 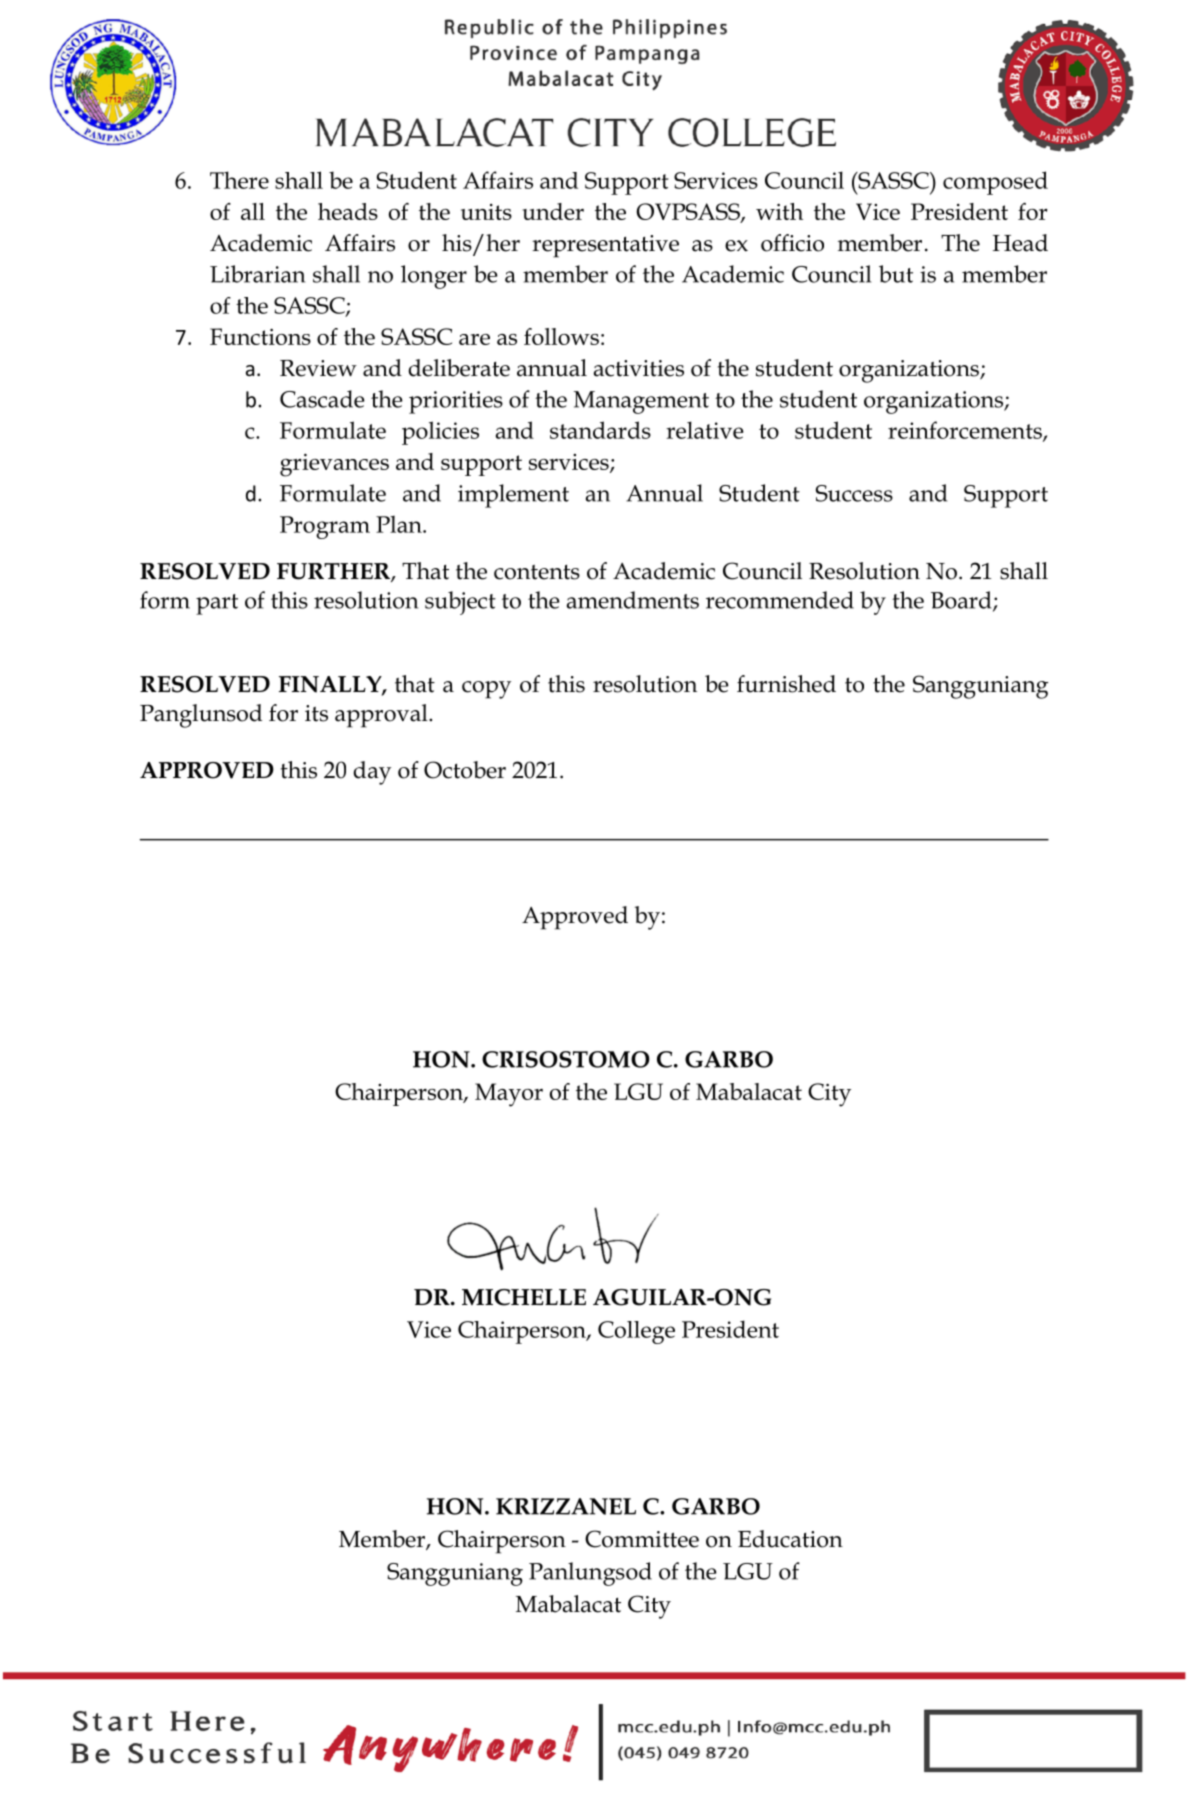 What do you see at coordinates (605, 246) in the document?
I see `representative` at bounding box center [605, 246].
